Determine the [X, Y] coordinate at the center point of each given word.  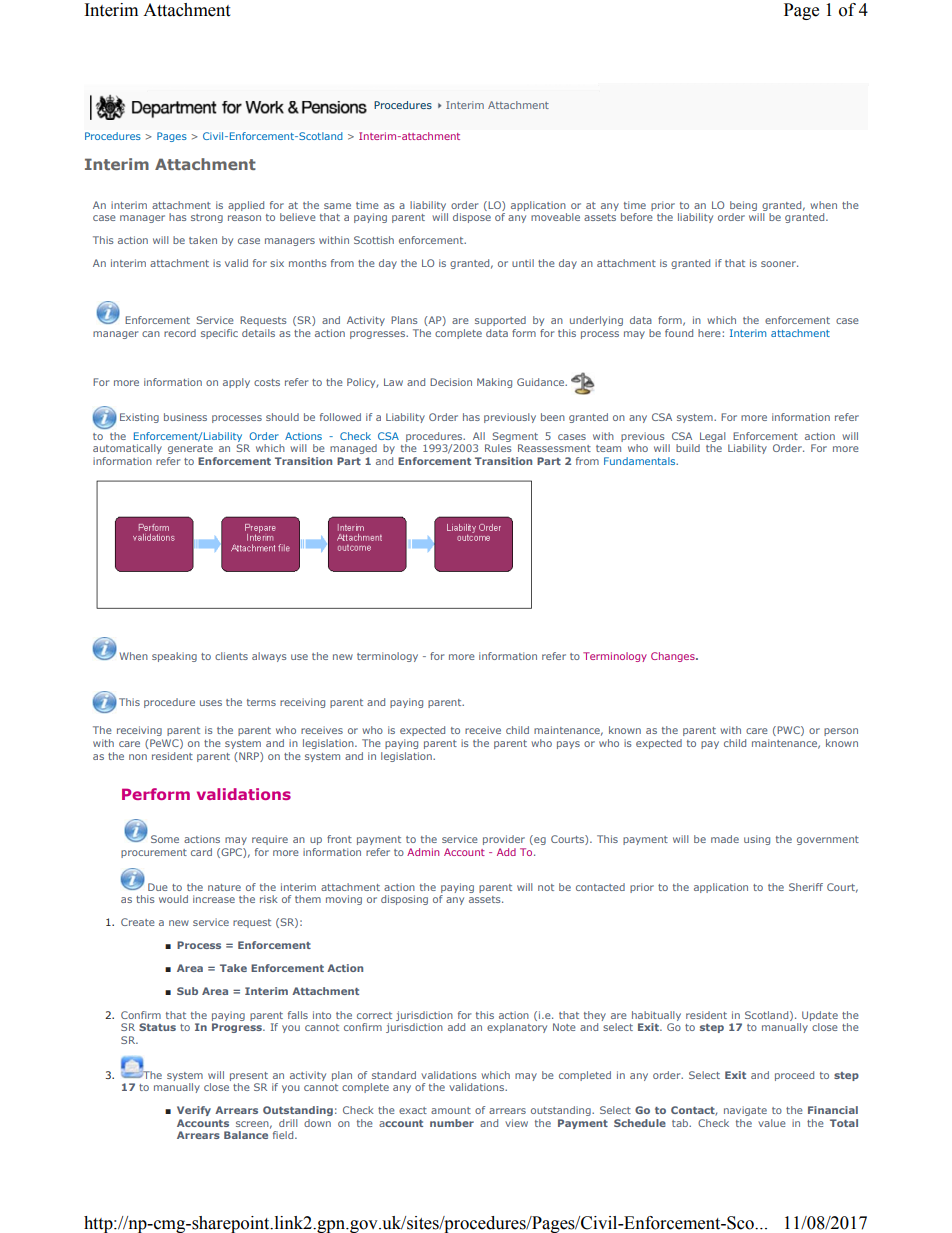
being [743, 206]
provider [504, 840]
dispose [472, 218]
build [688, 448]
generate [190, 449]
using [757, 840]
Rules [498, 448]
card [201, 852]
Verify [194, 1111]
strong [207, 218]
